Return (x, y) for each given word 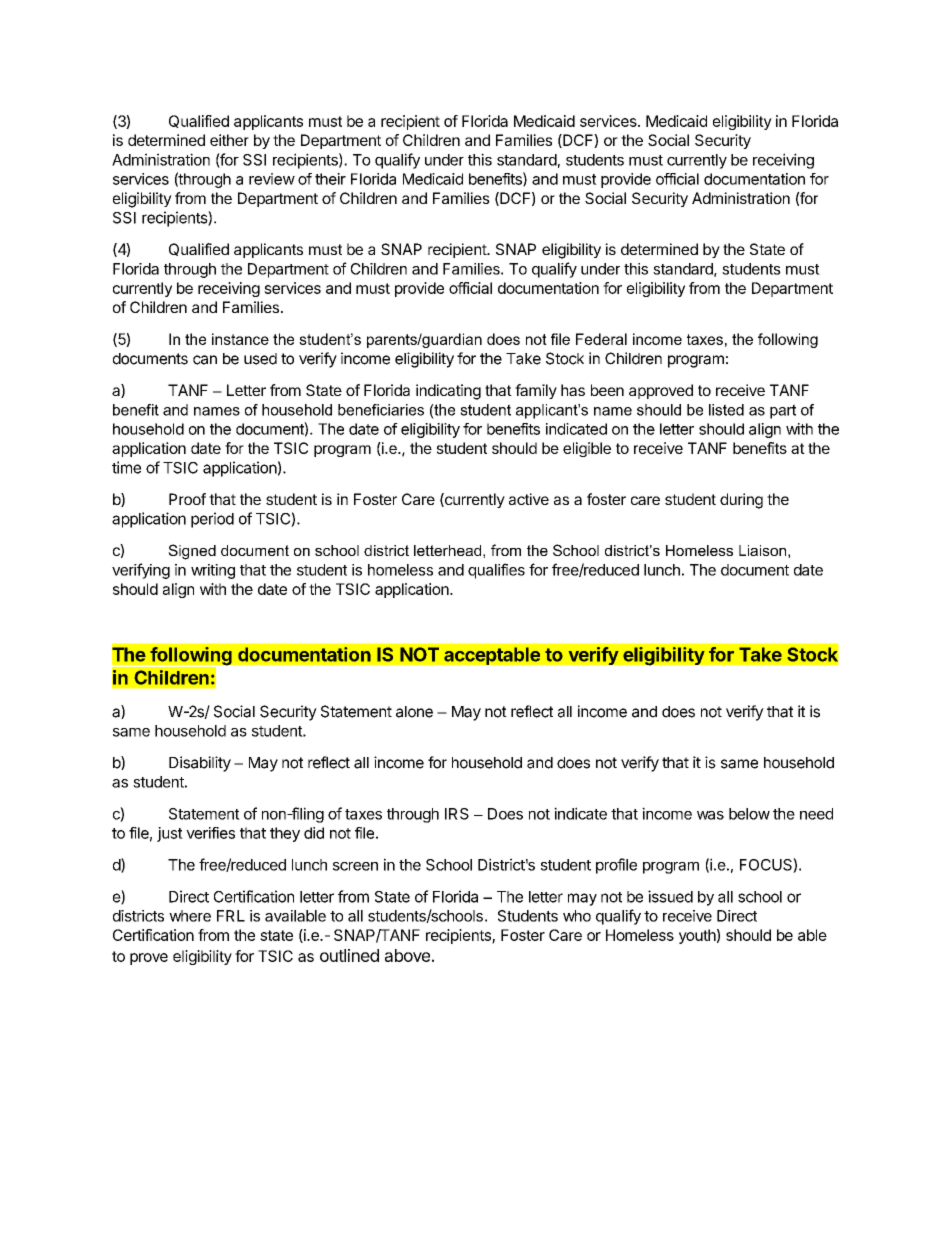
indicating (448, 392)
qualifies (496, 571)
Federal (601, 339)
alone (414, 712)
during (741, 501)
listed (726, 410)
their (330, 179)
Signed (192, 552)
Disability (200, 764)
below (749, 814)
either (229, 140)
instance (240, 339)
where (190, 916)
